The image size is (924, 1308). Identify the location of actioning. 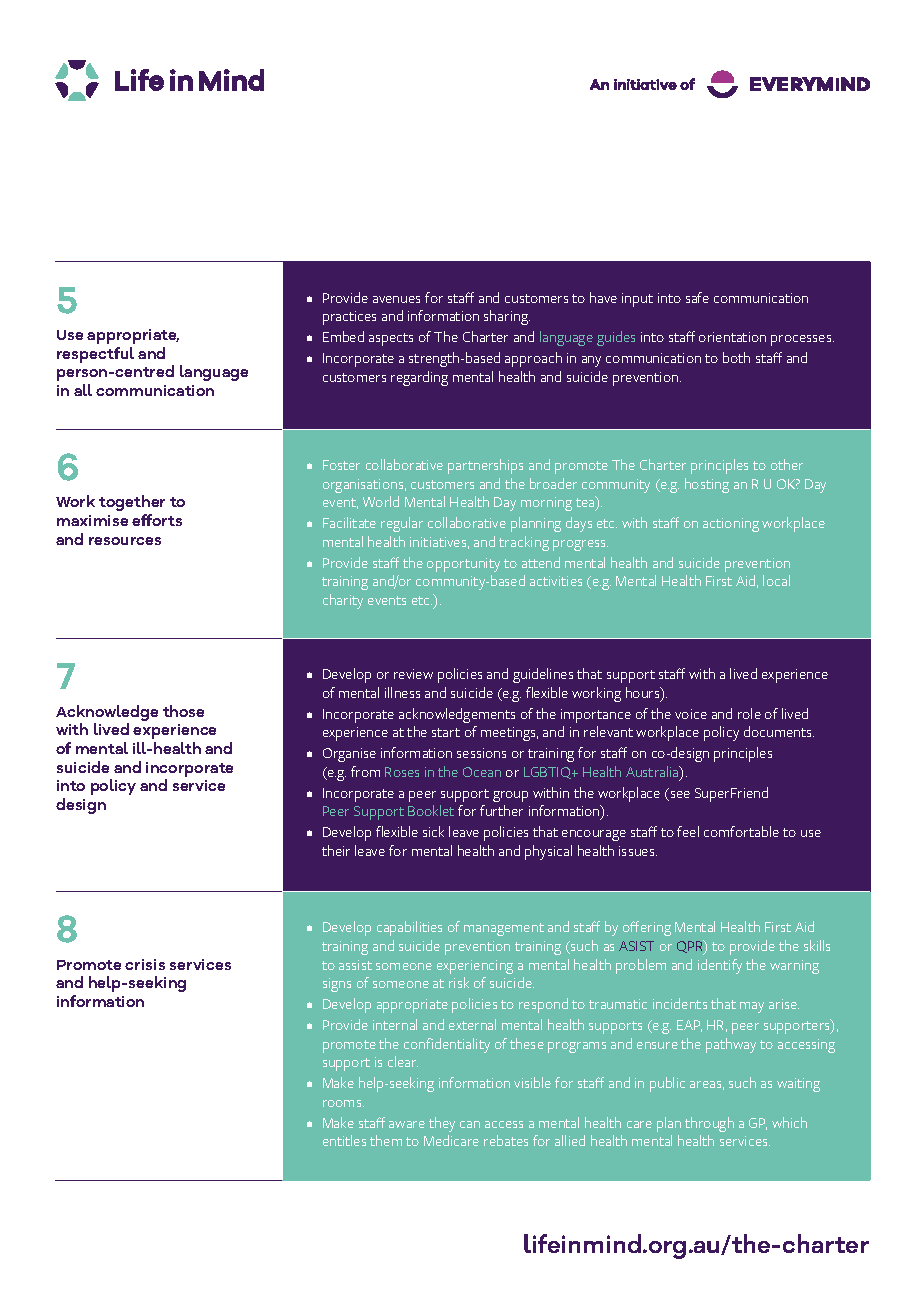
(731, 525).
